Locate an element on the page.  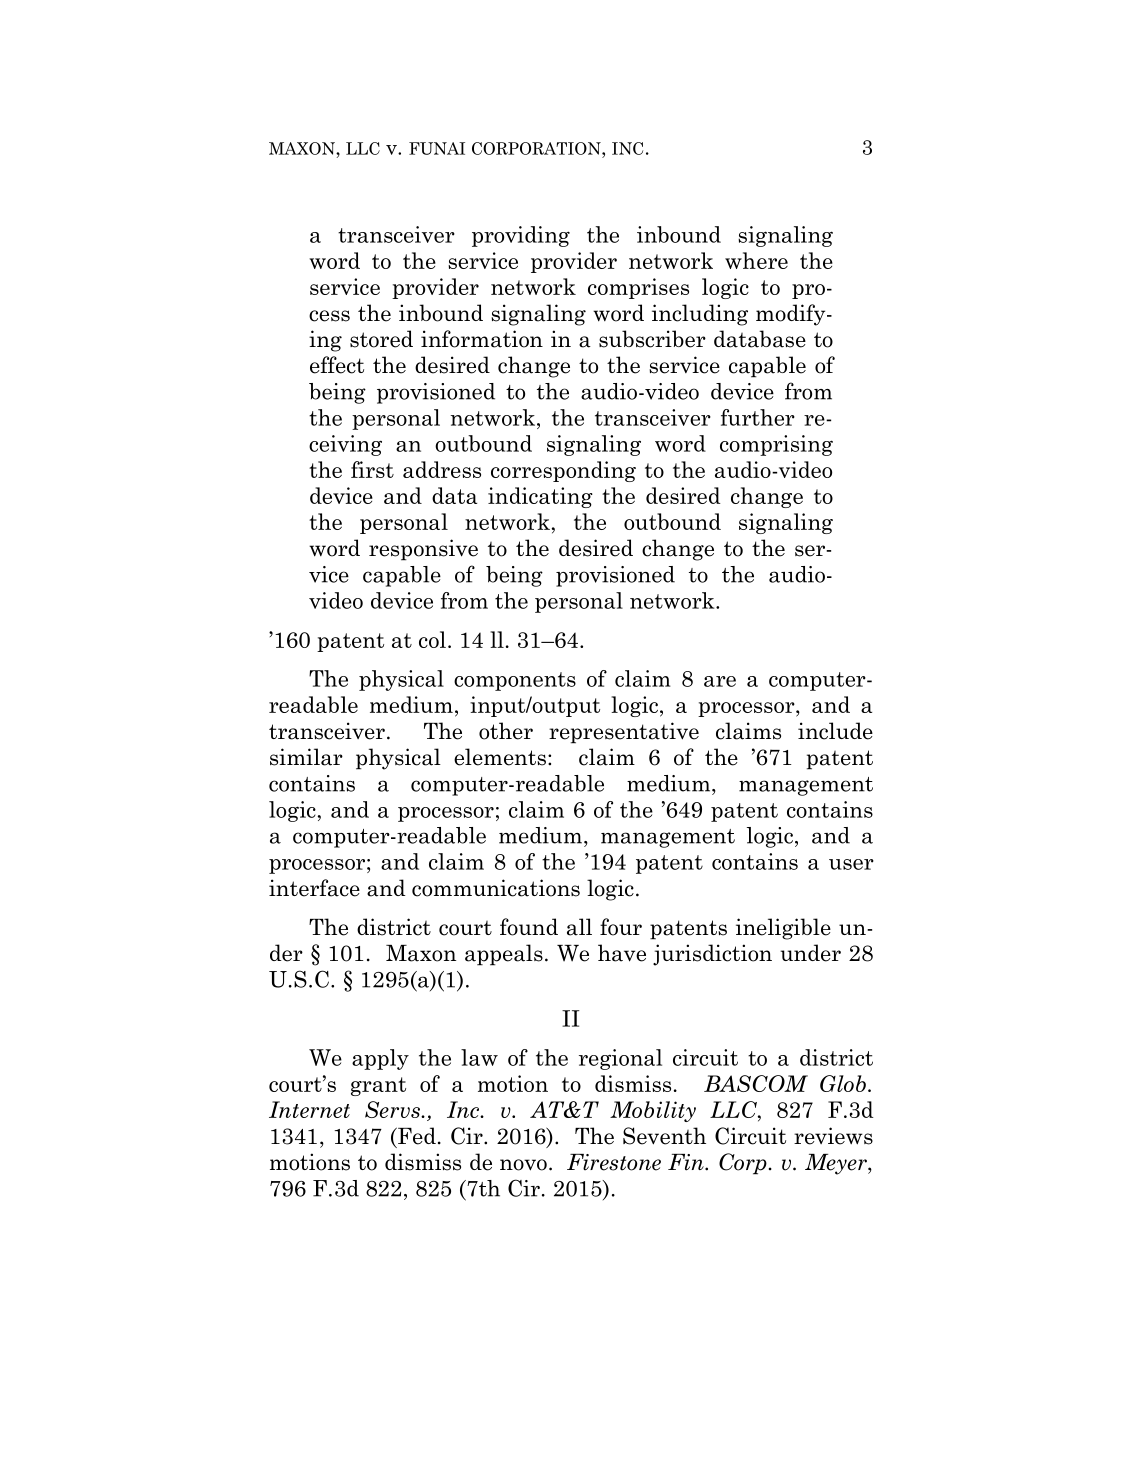
comprises is located at coordinates (638, 288).
